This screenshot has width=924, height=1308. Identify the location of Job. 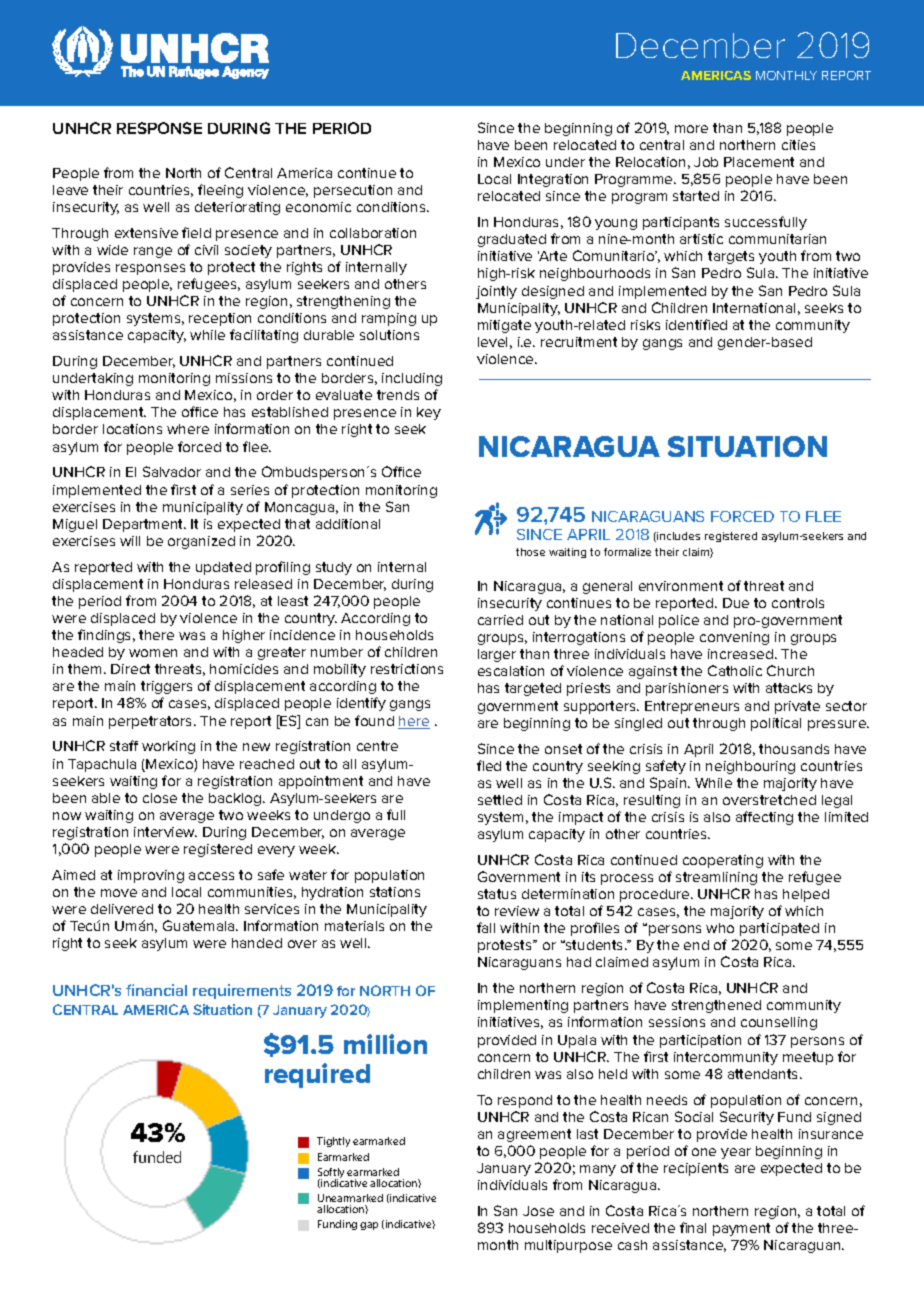
(706, 162).
